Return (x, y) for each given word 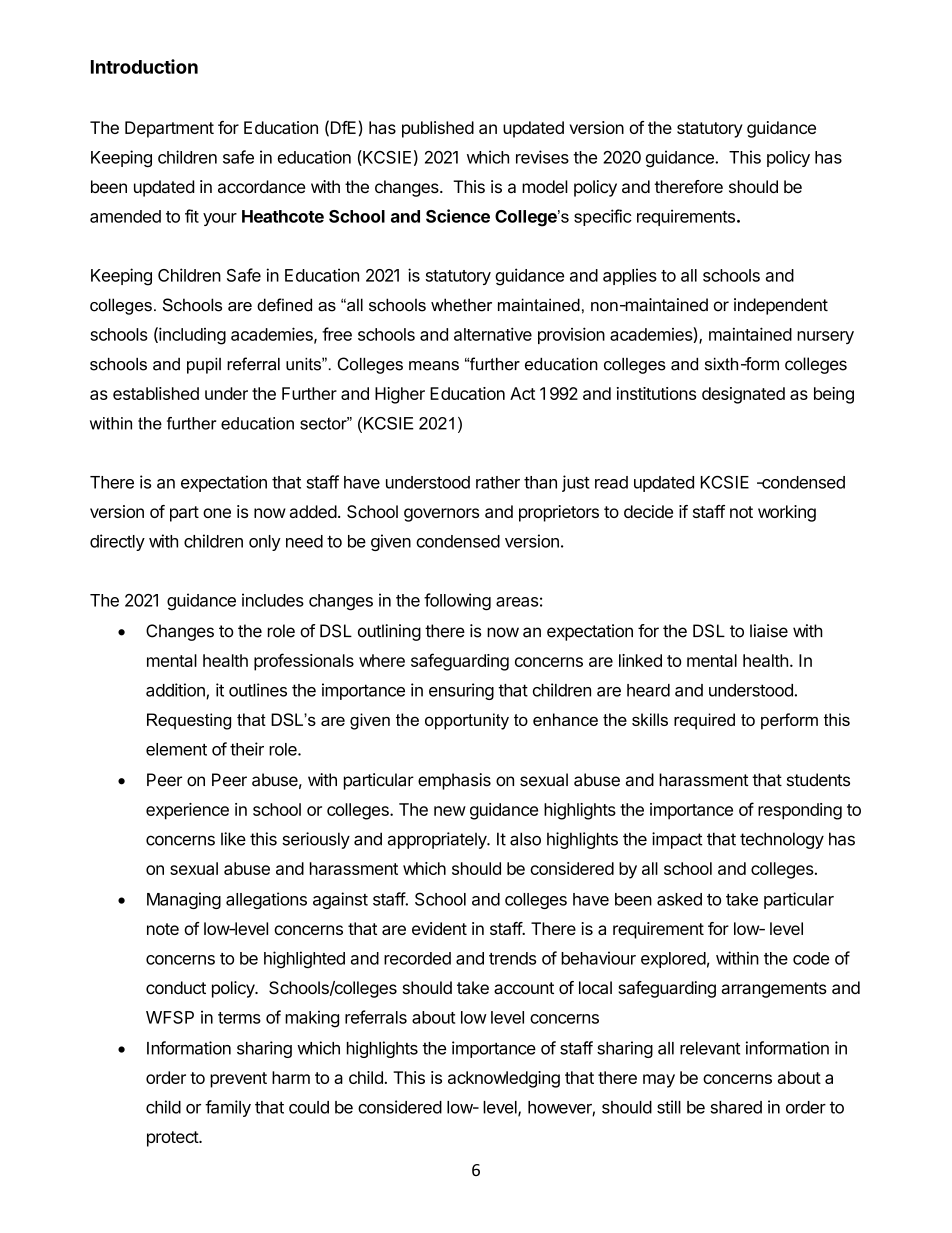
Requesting (189, 721)
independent (781, 306)
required (704, 721)
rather (498, 482)
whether (461, 305)
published (438, 129)
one (217, 513)
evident (439, 928)
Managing (184, 900)
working (787, 513)
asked (679, 899)
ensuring (461, 691)
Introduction (144, 66)
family (228, 1108)
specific (603, 217)
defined (284, 305)
